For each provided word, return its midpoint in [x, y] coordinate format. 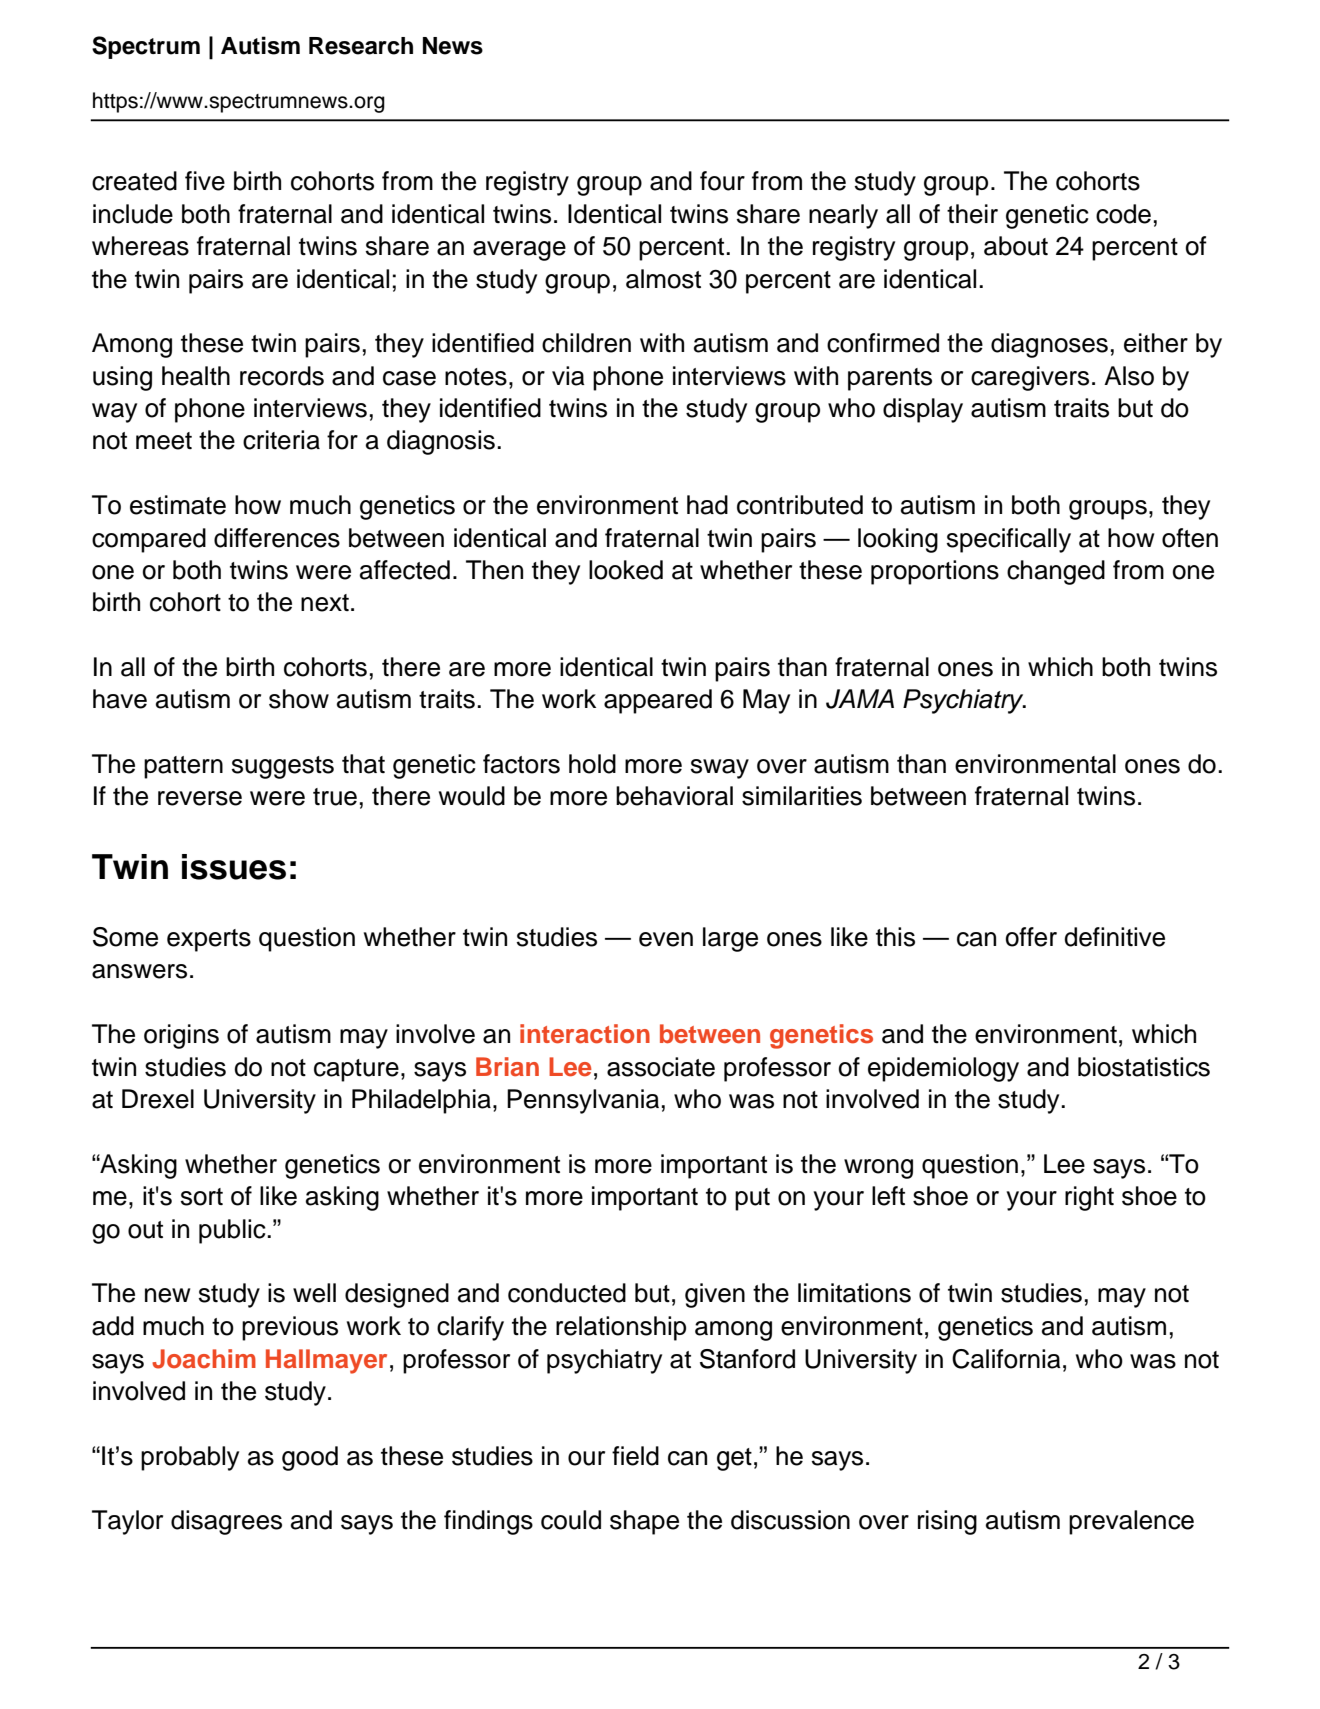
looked [626, 570]
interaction [585, 1034]
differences [277, 538]
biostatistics [1144, 1067]
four [722, 181]
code [1123, 214]
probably [190, 1458]
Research [361, 46]
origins [181, 1036]
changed [1056, 572]
